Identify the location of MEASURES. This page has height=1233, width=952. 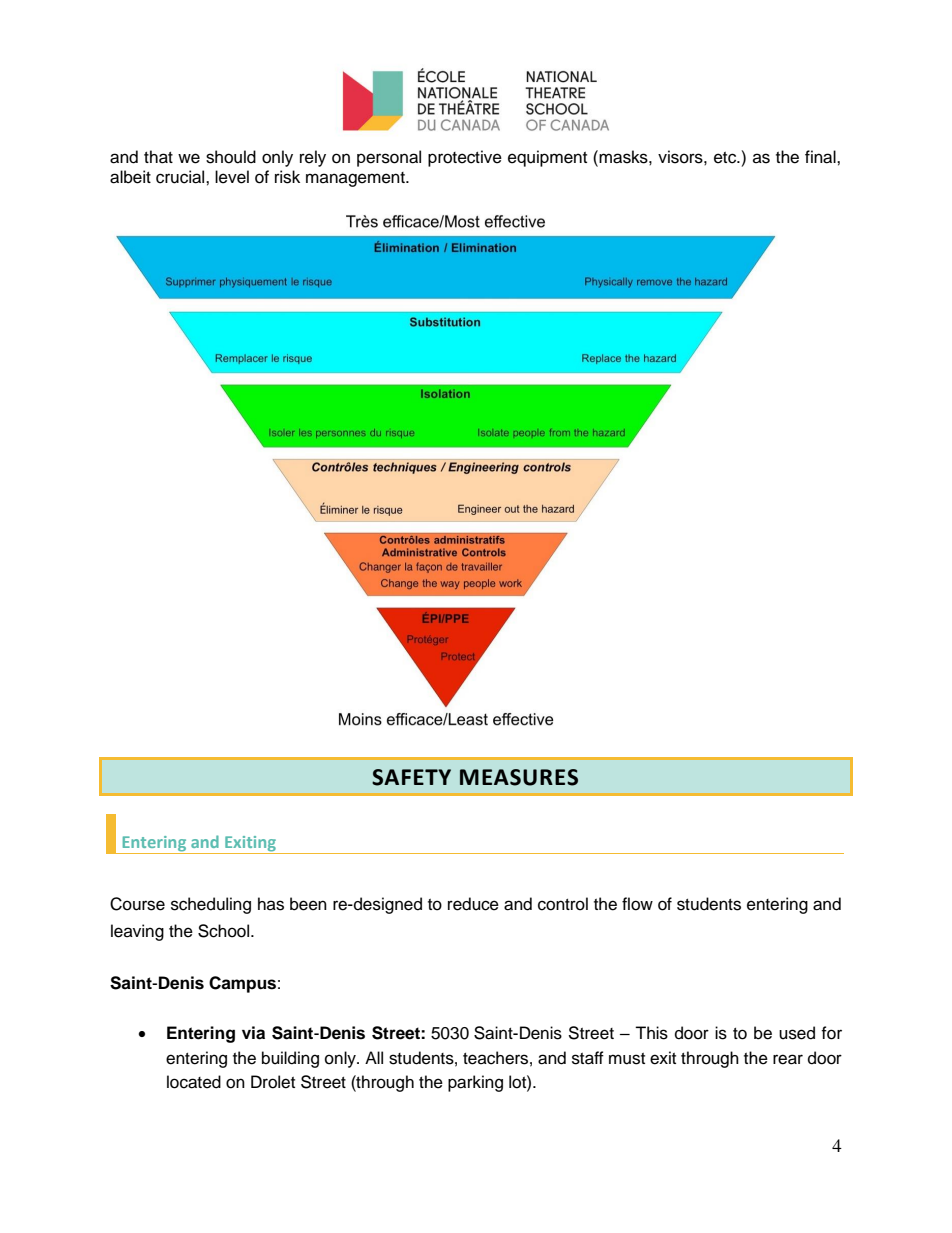
(519, 777).
